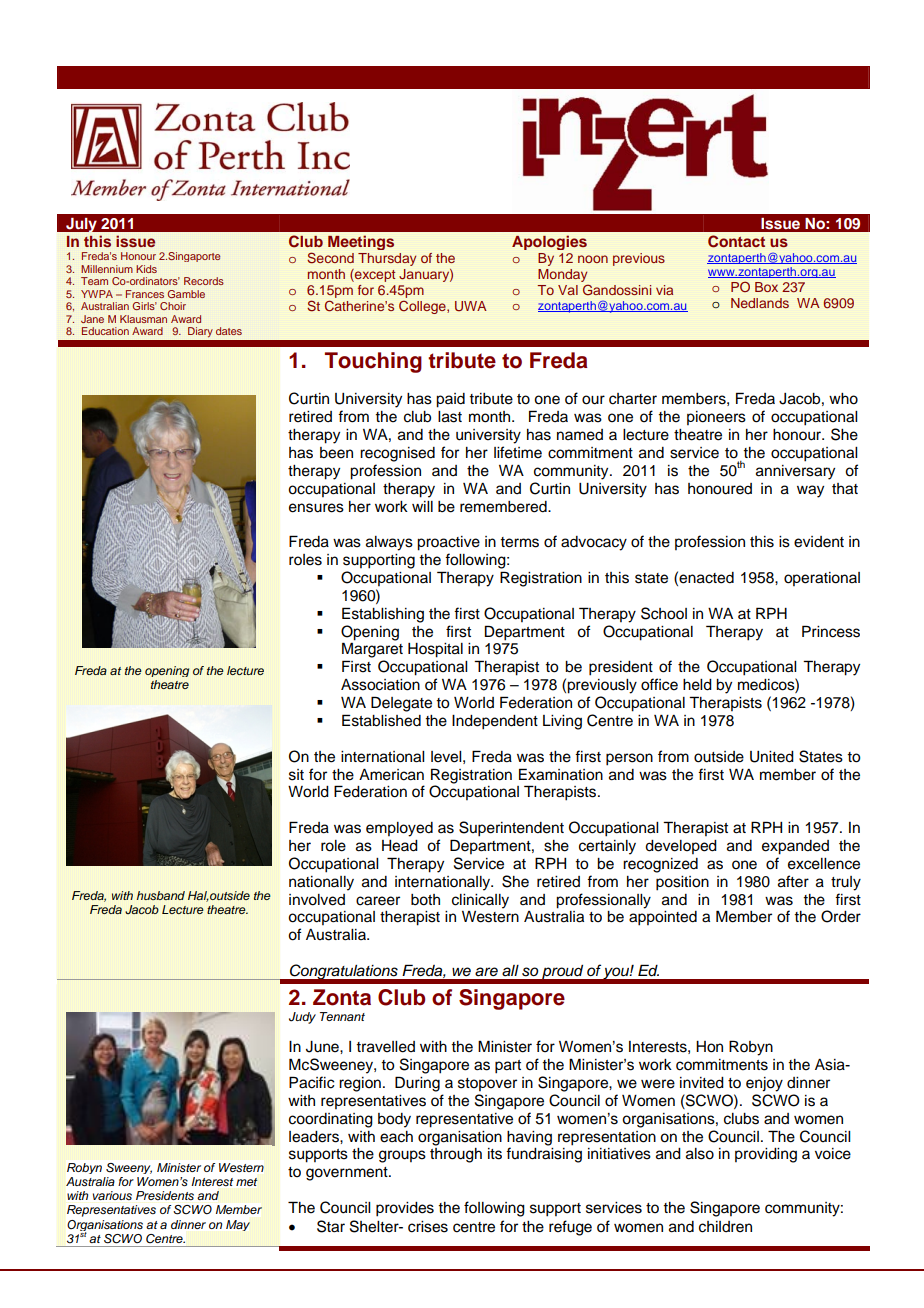 Image resolution: width=924 pixels, height=1308 pixels. What do you see at coordinates (246, 1182) in the screenshot?
I see `met` at bounding box center [246, 1182].
